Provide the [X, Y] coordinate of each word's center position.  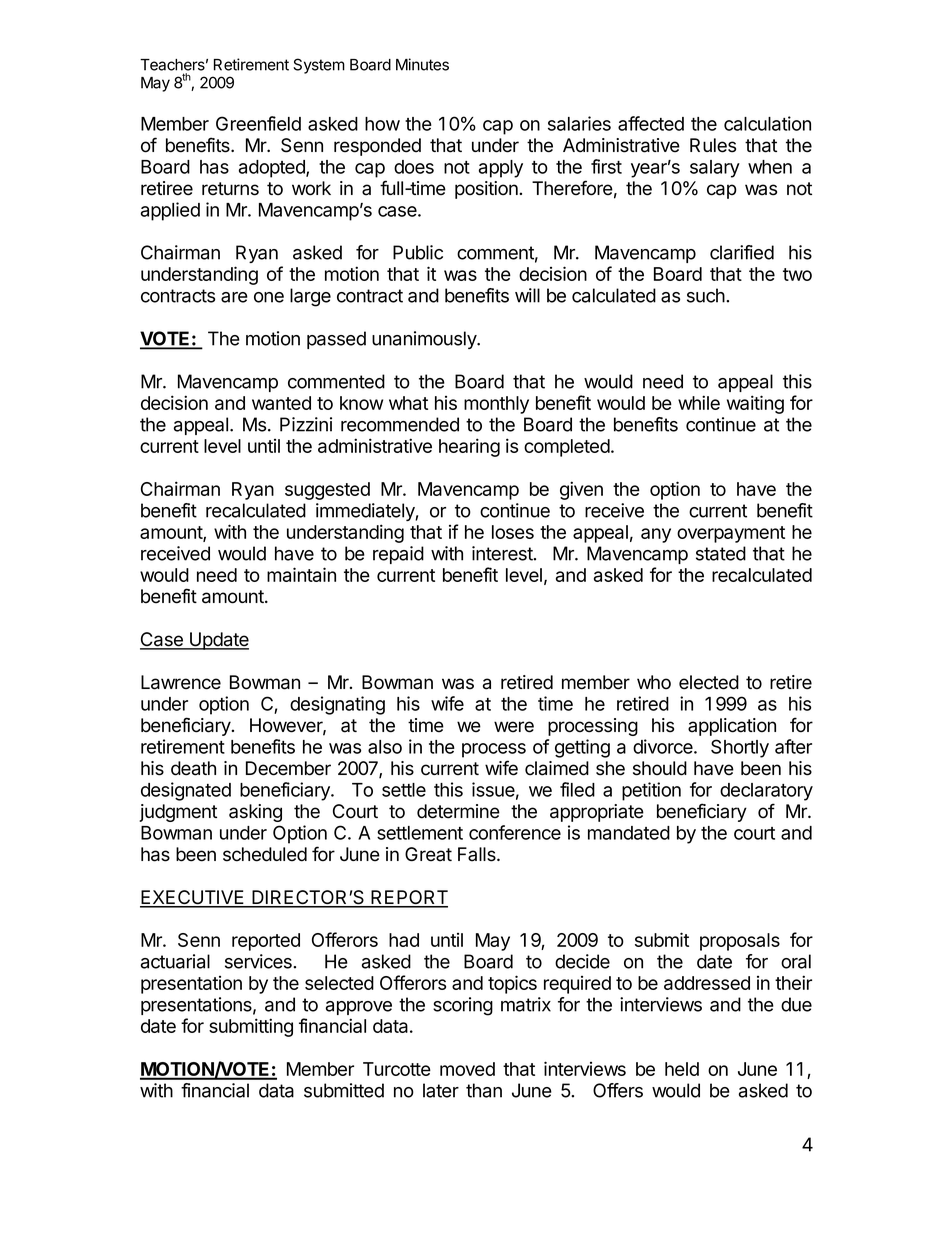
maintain [301, 574]
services [259, 961]
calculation [767, 123]
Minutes [422, 64]
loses [513, 532]
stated [721, 553]
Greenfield [258, 123]
